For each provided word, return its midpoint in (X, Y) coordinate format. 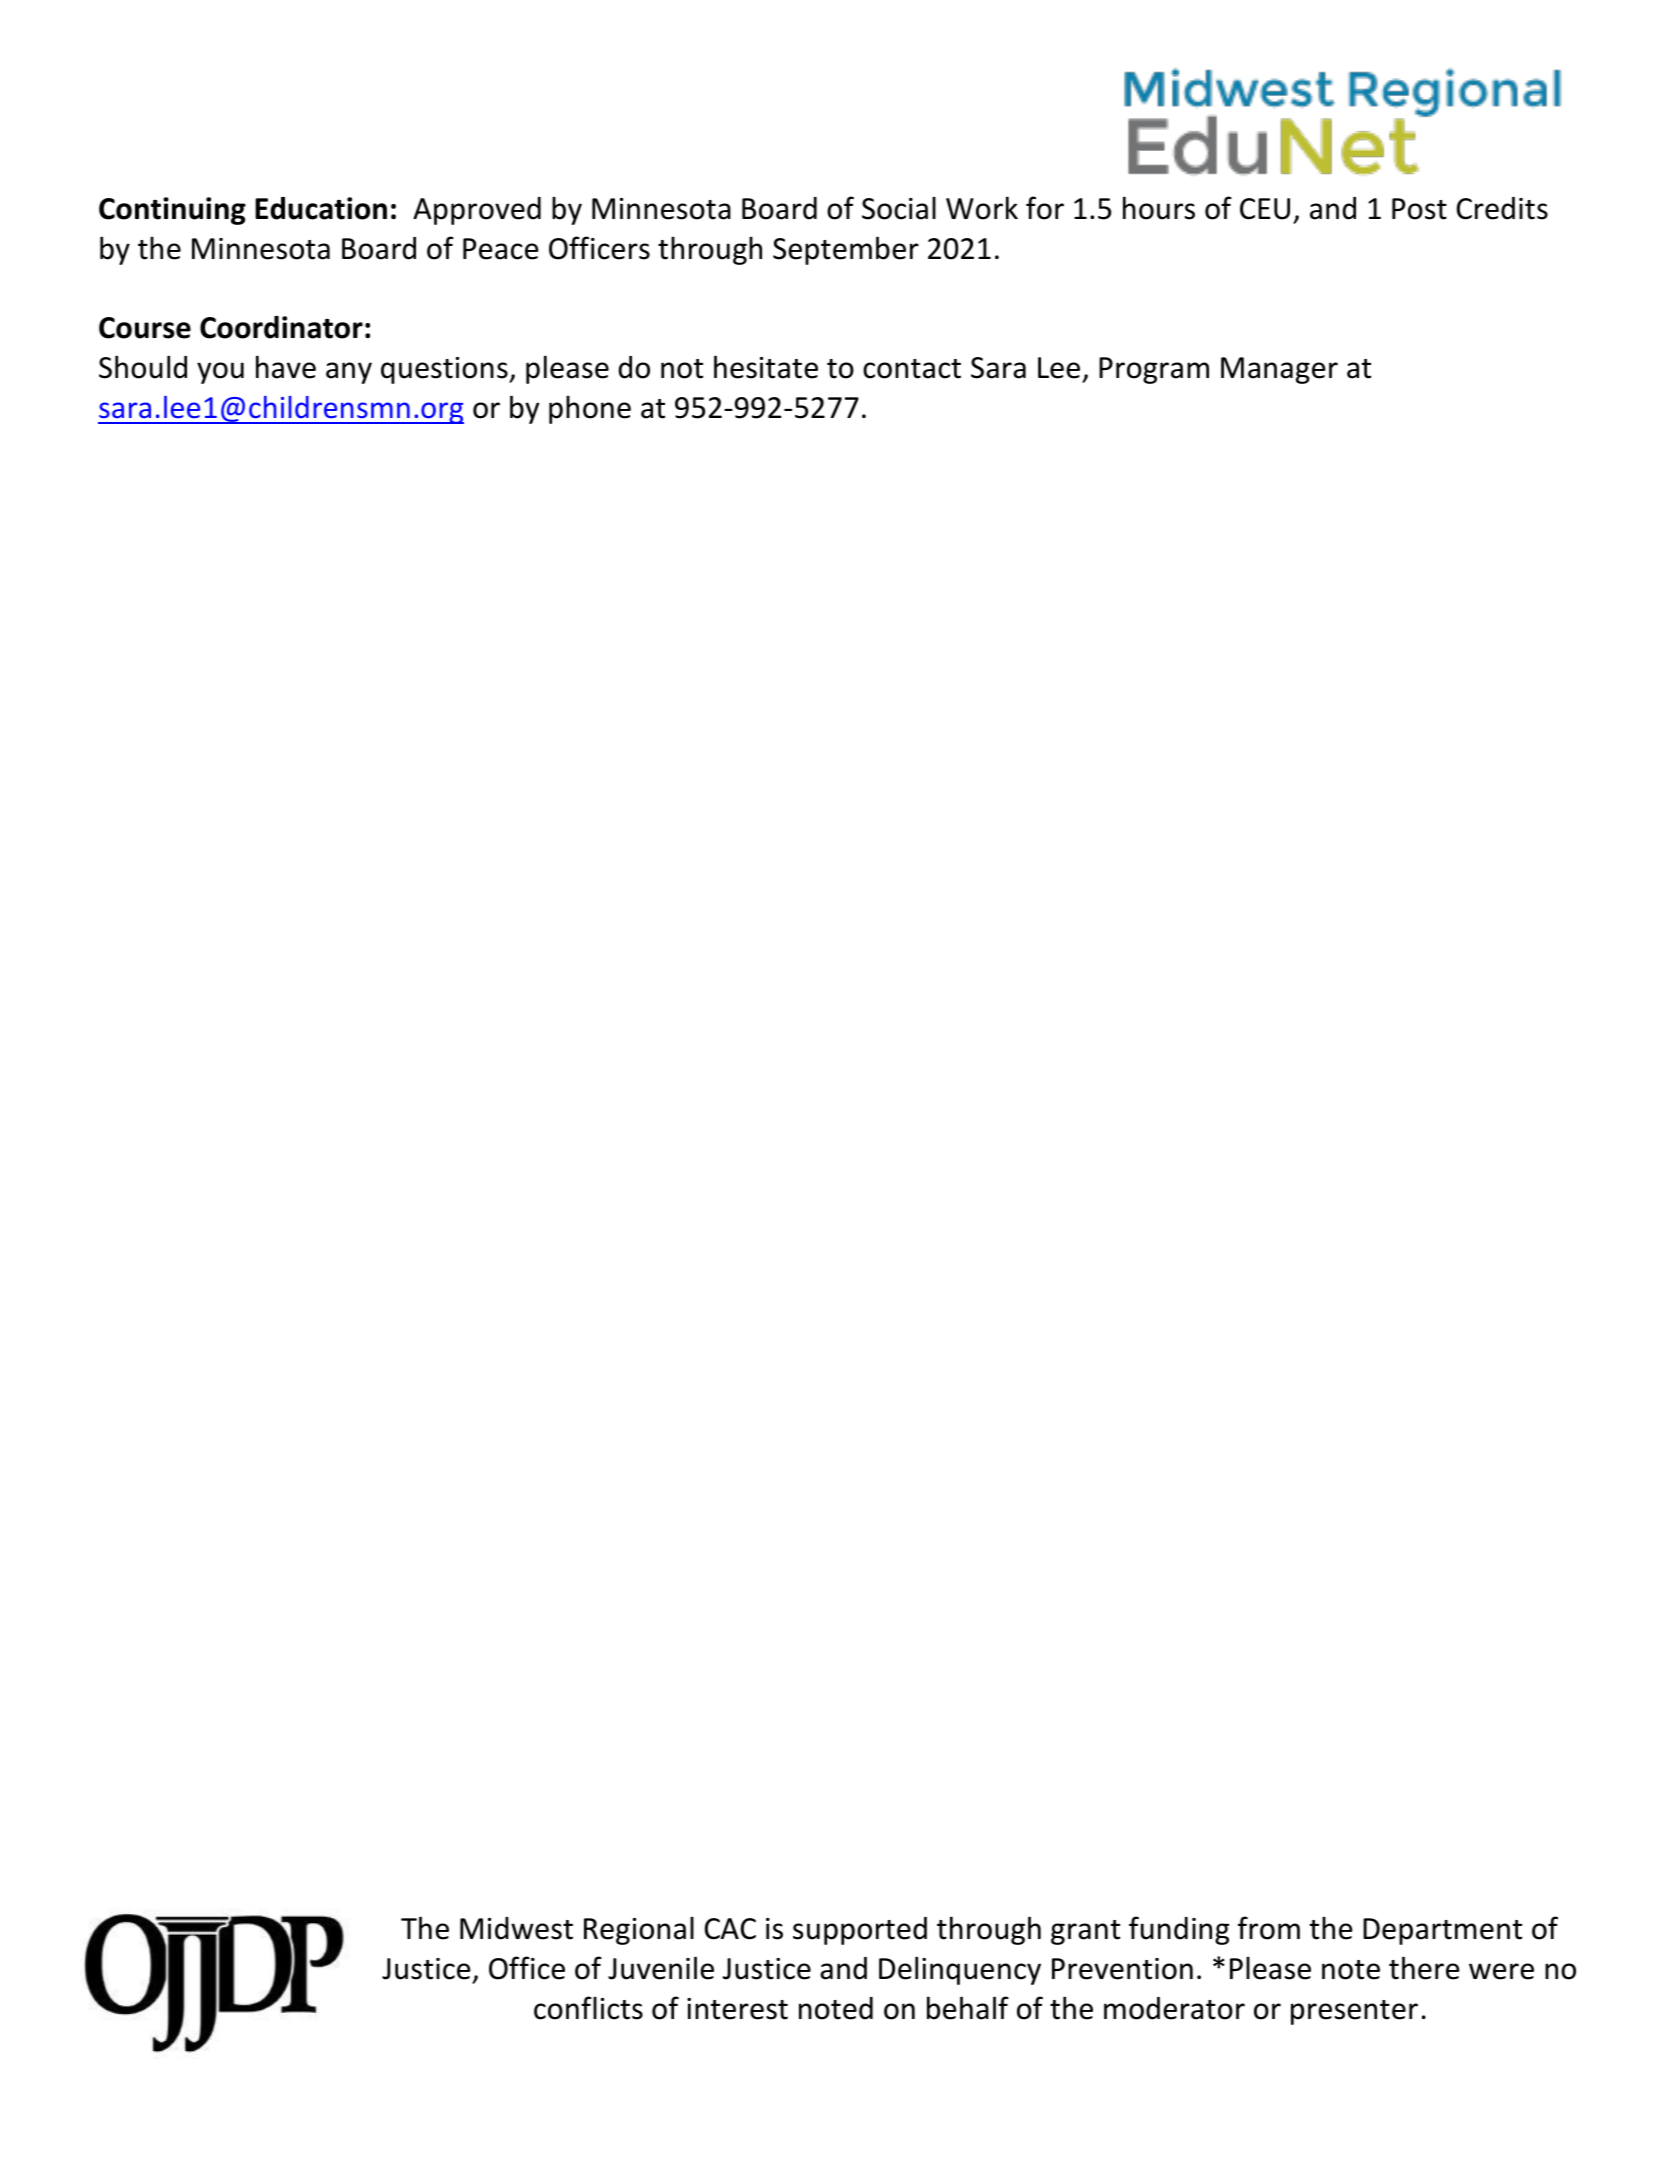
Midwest (516, 1928)
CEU (1265, 209)
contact (912, 369)
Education (321, 208)
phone (590, 409)
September (846, 250)
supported (860, 1931)
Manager (1279, 370)
